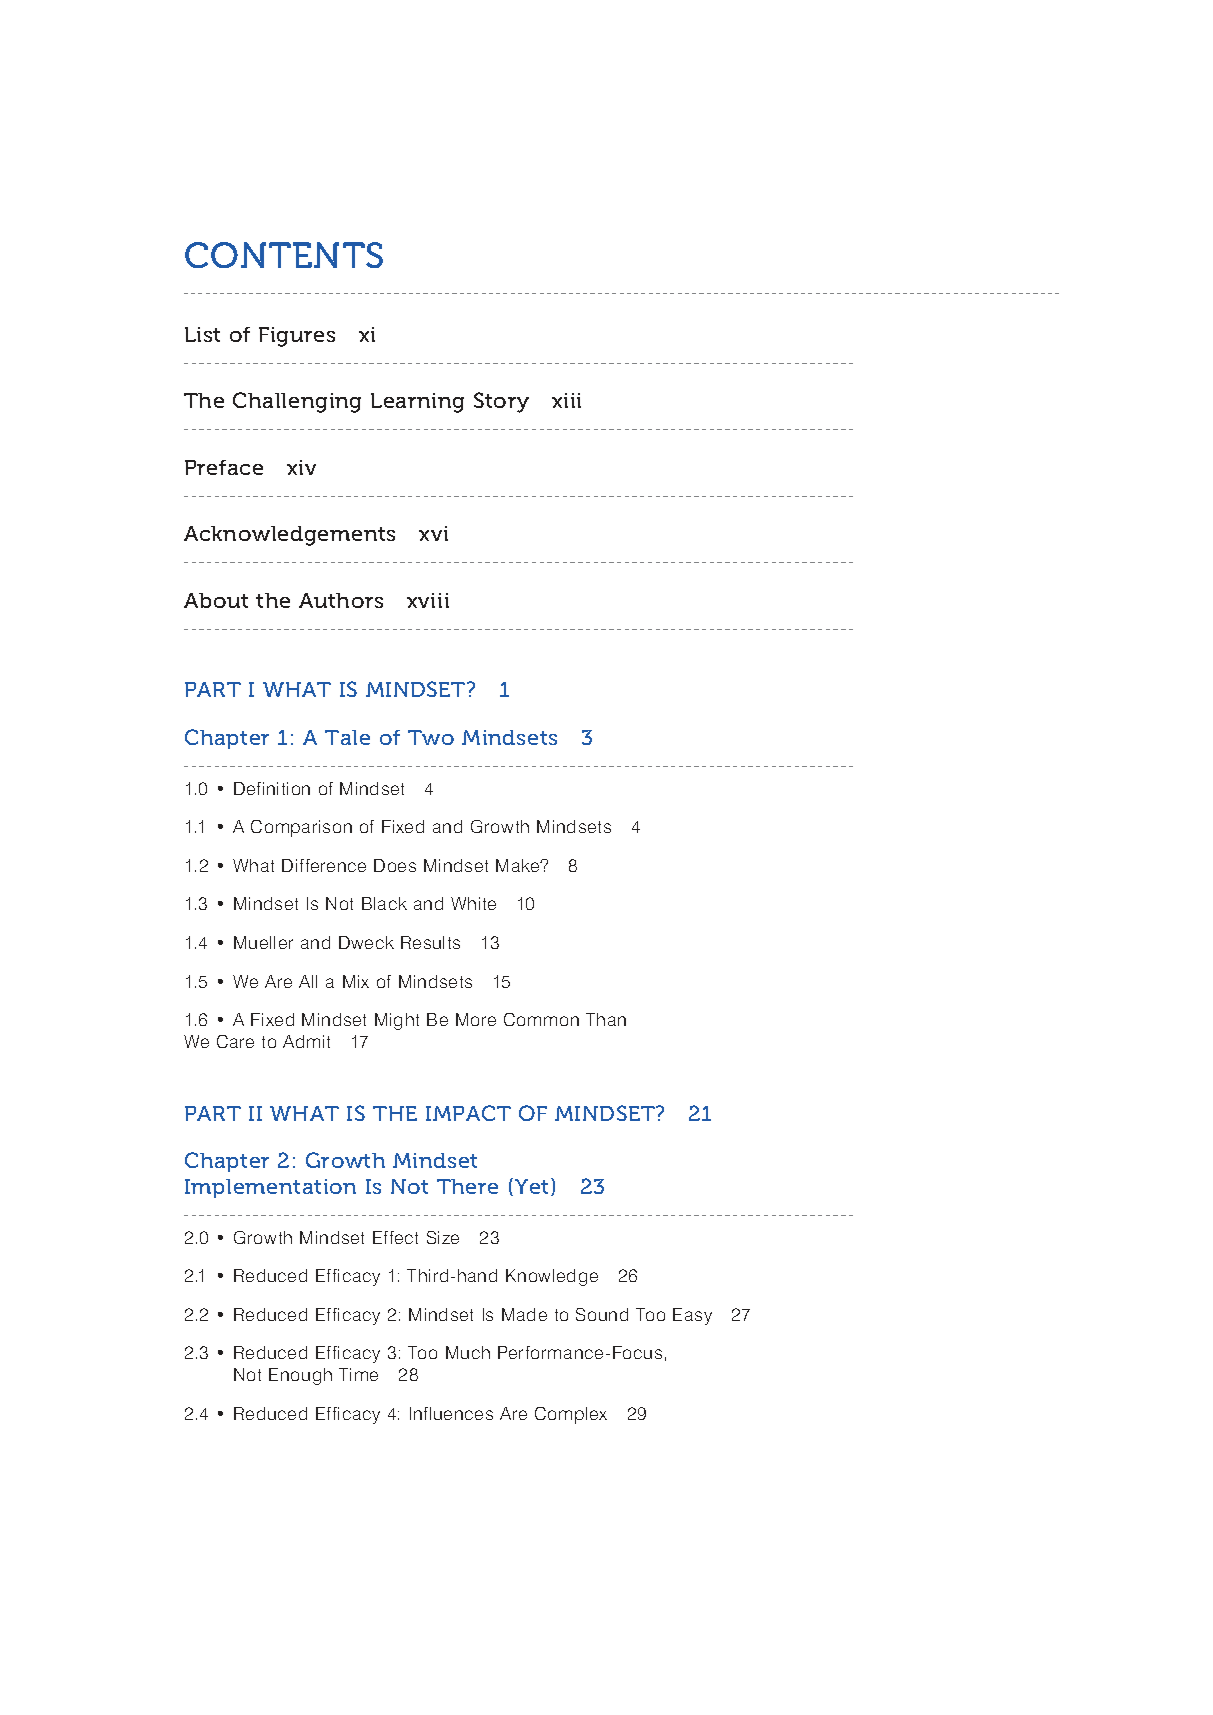 This screenshot has height=1715, width=1213. I want to click on xiii, so click(566, 400).
